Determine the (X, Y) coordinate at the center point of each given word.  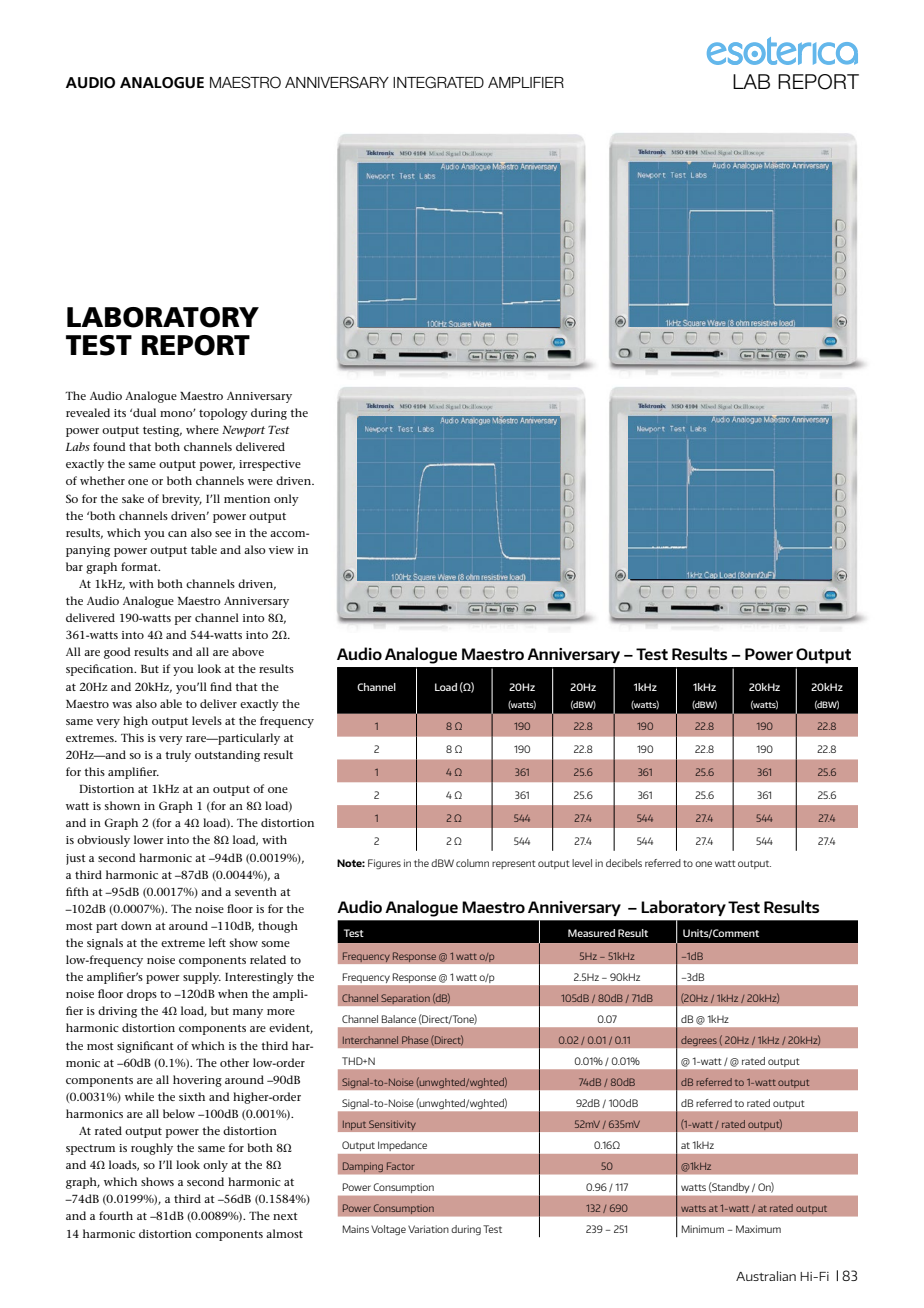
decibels (624, 863)
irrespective (270, 465)
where (202, 429)
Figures (384, 864)
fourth (116, 1215)
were (260, 482)
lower (149, 839)
